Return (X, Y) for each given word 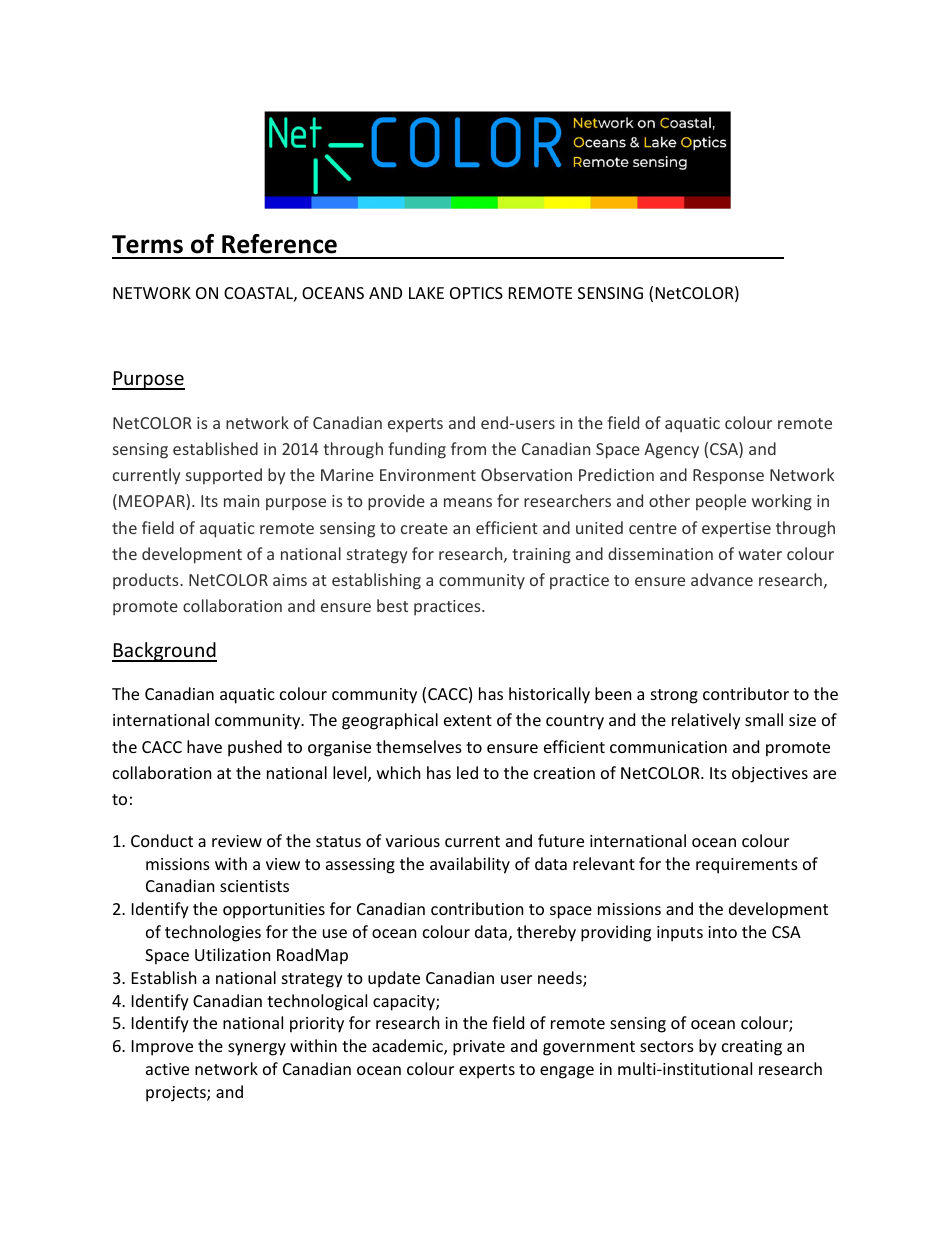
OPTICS (476, 293)
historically (549, 695)
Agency (671, 451)
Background (164, 652)
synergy (257, 1049)
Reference (279, 244)
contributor (746, 693)
